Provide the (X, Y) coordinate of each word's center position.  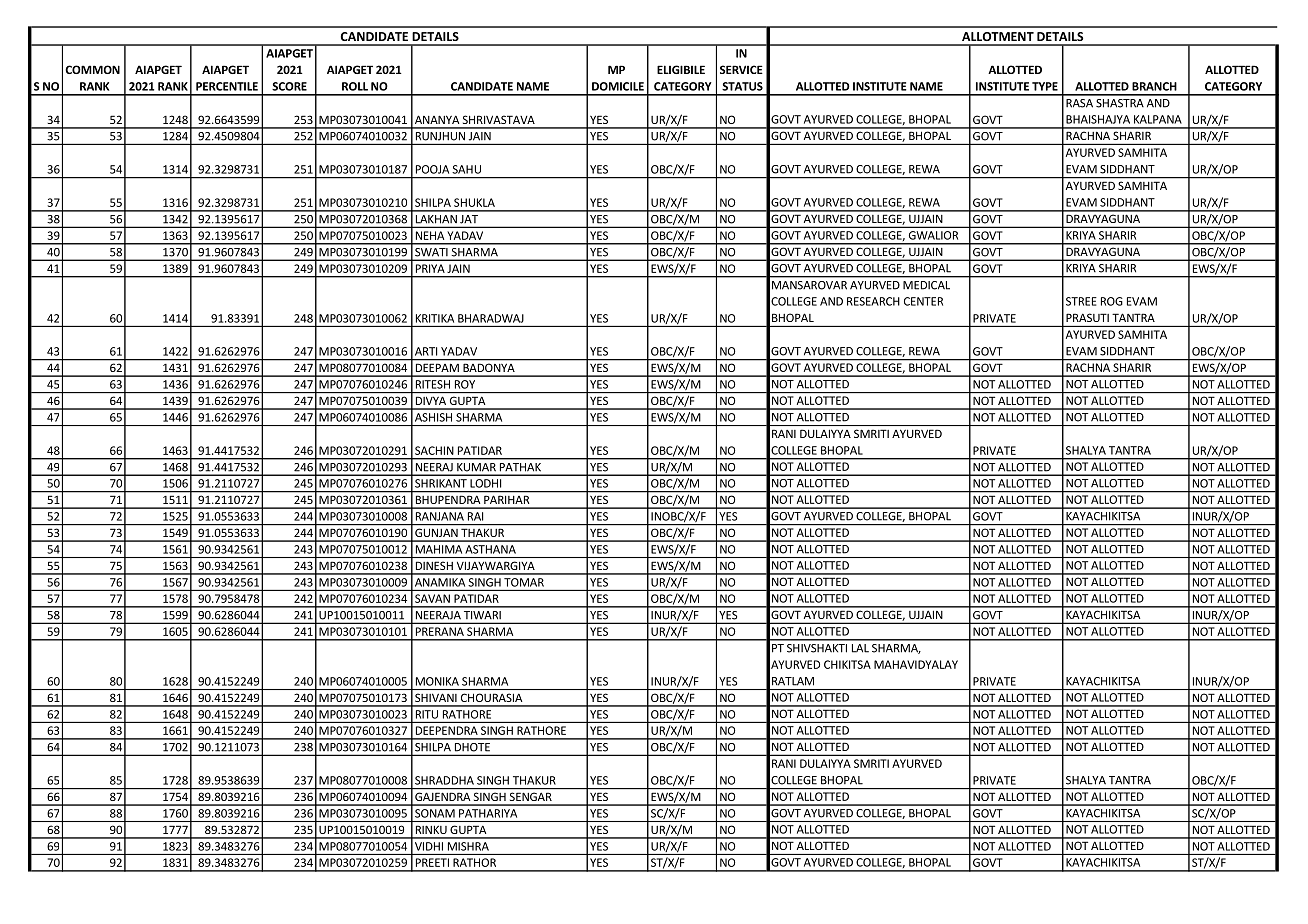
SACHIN (434, 450)
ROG (1112, 301)
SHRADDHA (444, 780)
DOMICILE (618, 86)
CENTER (923, 301)
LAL (860, 648)
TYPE (1045, 86)
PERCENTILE (227, 86)
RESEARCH (873, 301)
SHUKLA (474, 202)
